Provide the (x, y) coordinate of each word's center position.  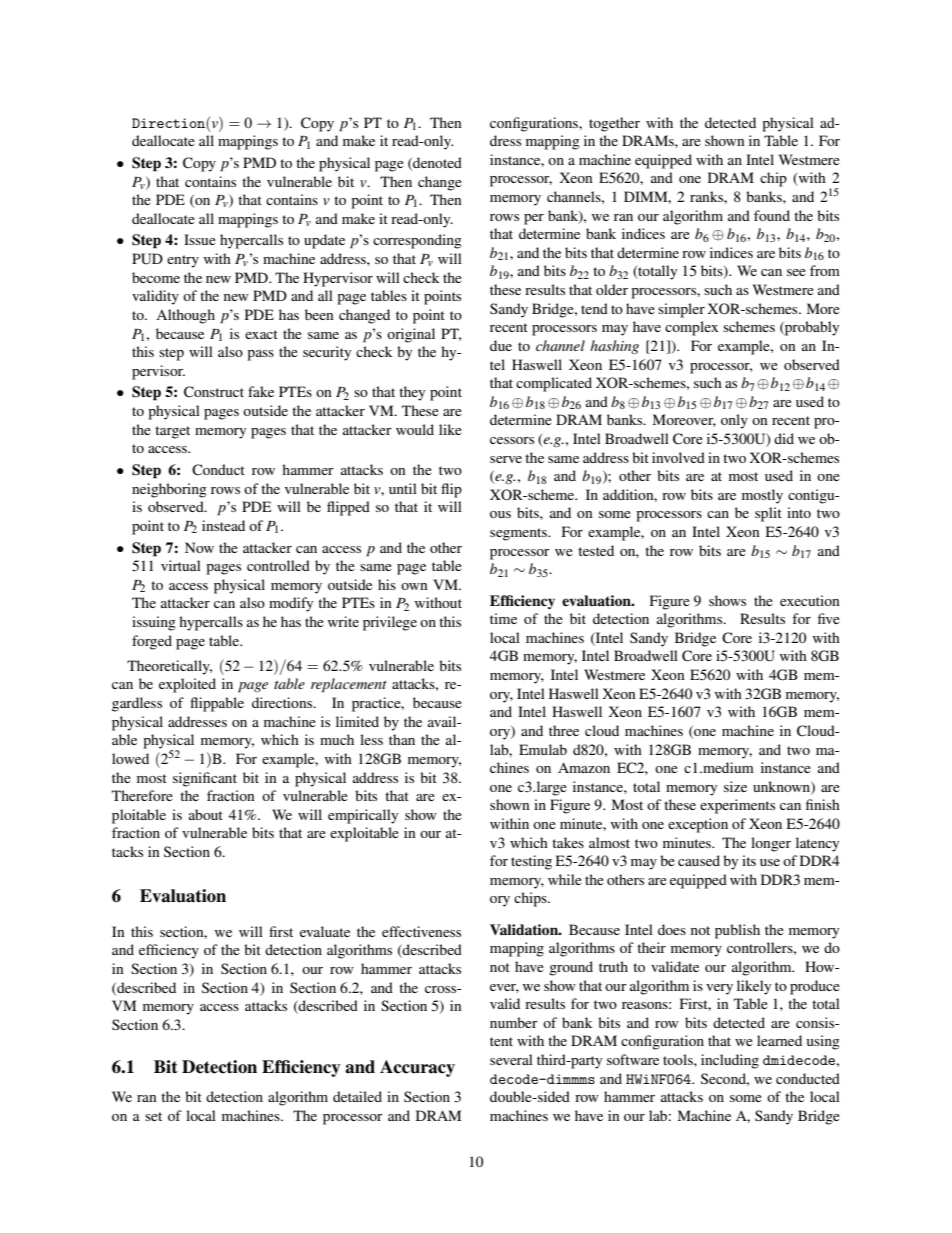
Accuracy (417, 1068)
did (784, 438)
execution (810, 600)
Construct (214, 392)
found (772, 215)
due (501, 345)
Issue (200, 239)
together (614, 124)
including (730, 1061)
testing (531, 862)
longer (771, 844)
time (503, 618)
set (153, 1116)
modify (291, 604)
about (206, 814)
